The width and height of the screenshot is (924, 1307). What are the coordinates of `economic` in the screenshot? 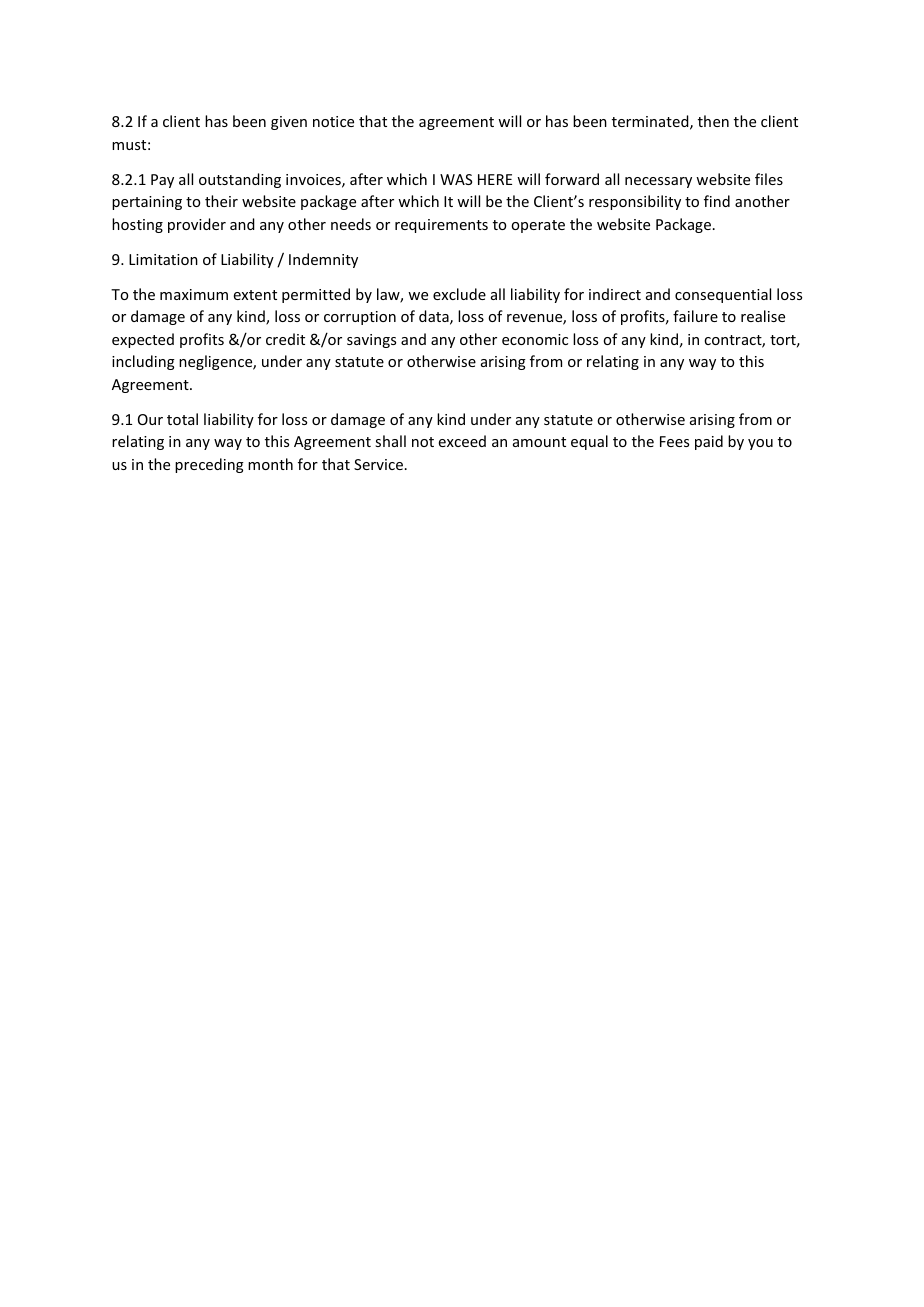 It's located at (535, 339).
